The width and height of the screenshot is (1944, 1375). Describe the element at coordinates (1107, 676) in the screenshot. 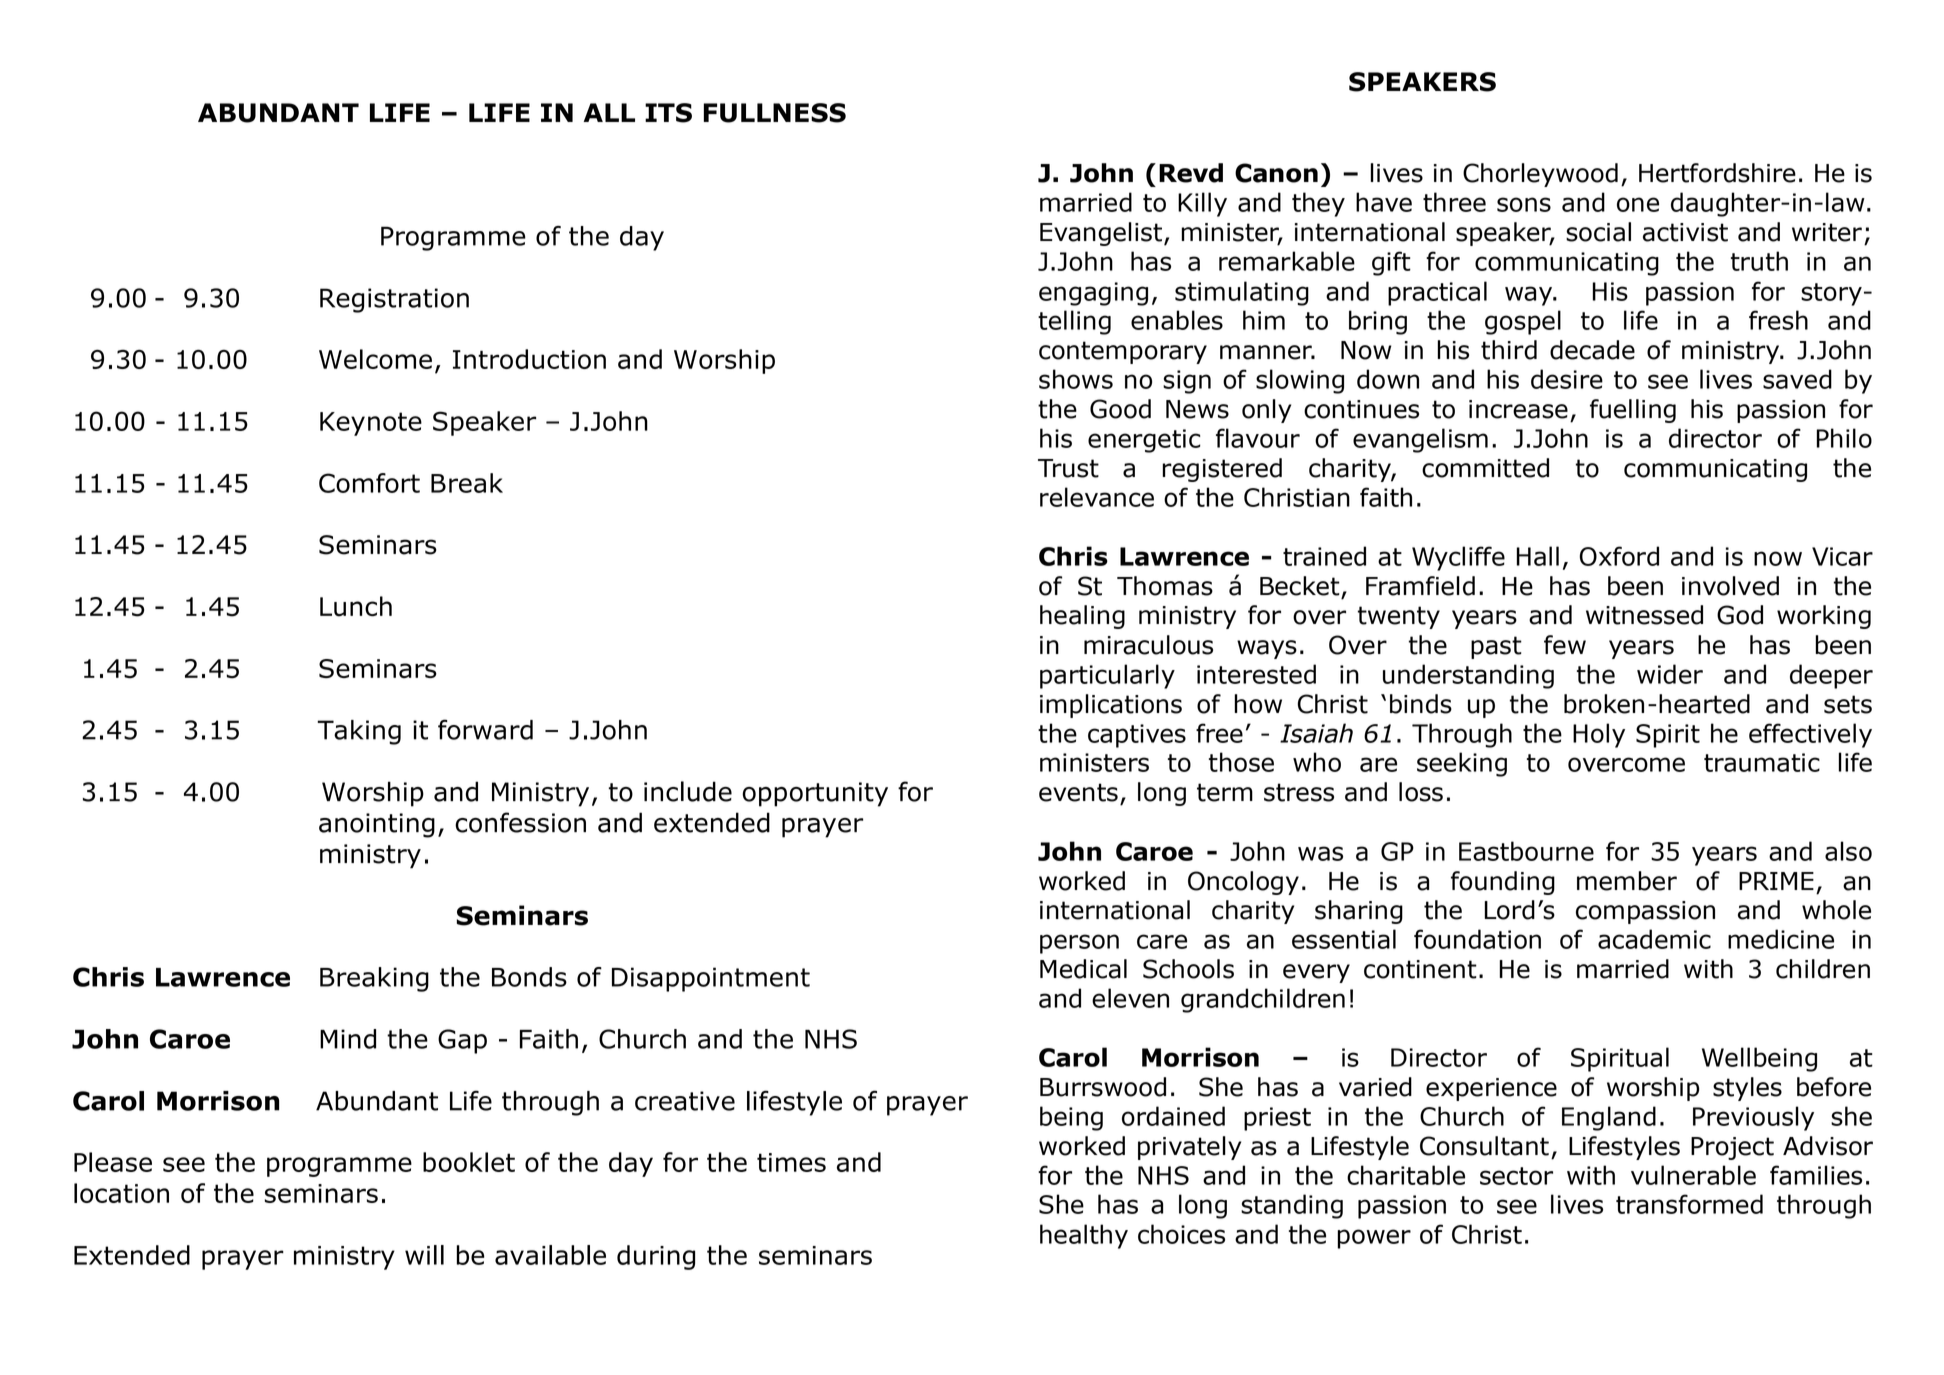

I see `particularly` at that location.
